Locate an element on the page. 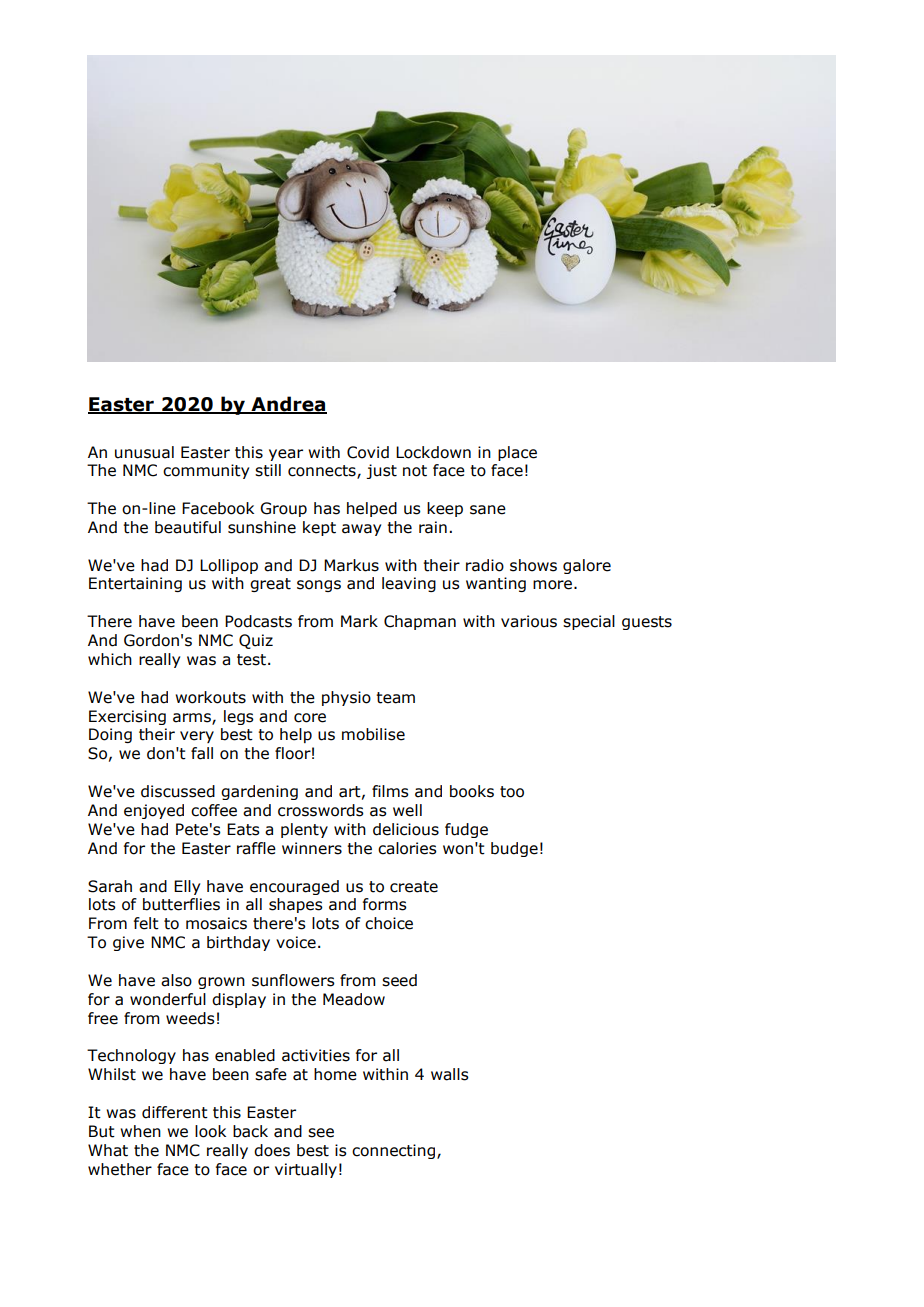 Image resolution: width=924 pixels, height=1307 pixels. when is located at coordinates (140, 1131).
